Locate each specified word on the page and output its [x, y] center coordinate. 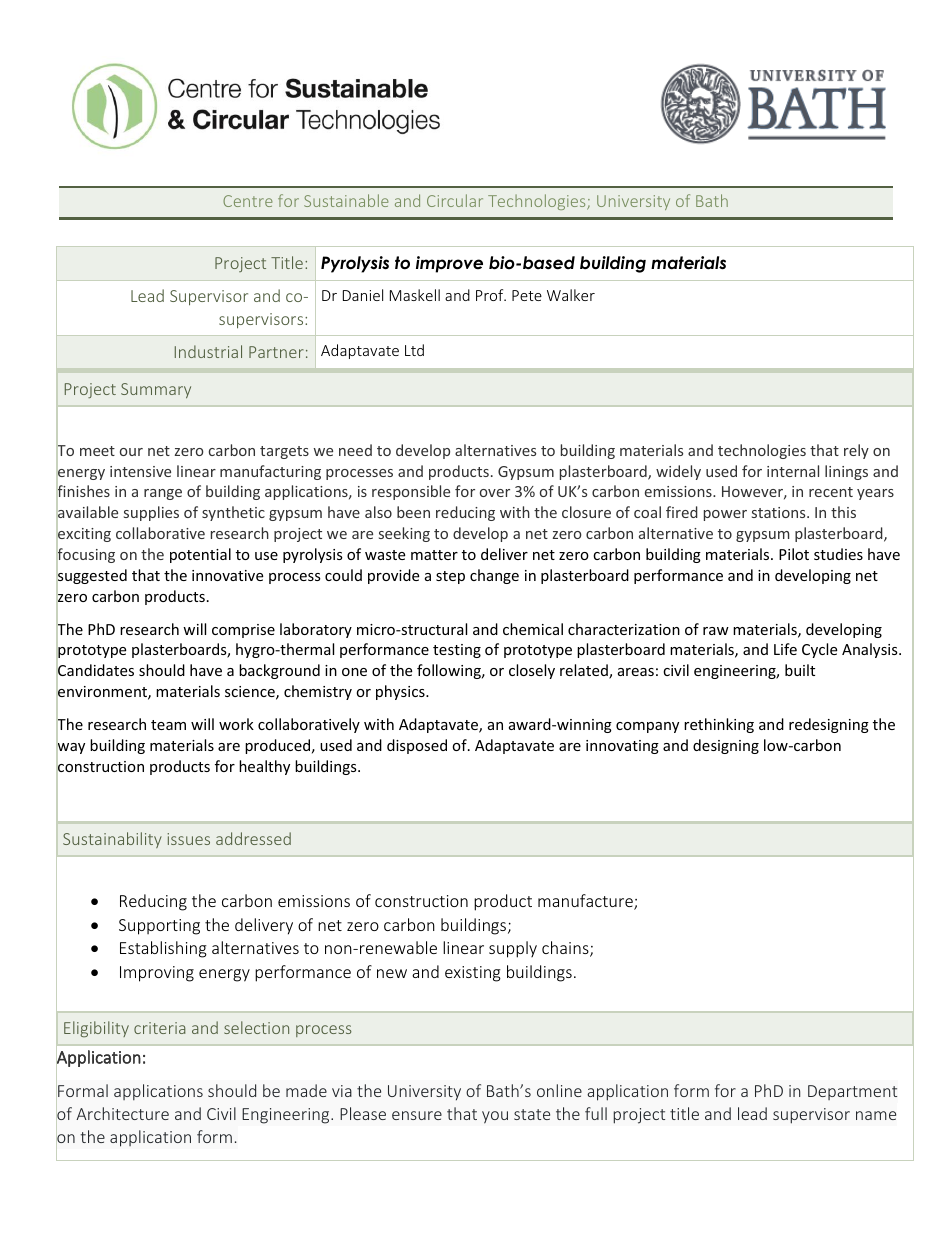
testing [457, 651]
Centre [248, 201]
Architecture [122, 1113]
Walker [571, 295]
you [495, 1117]
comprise [243, 631]
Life [785, 649]
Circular [455, 200]
